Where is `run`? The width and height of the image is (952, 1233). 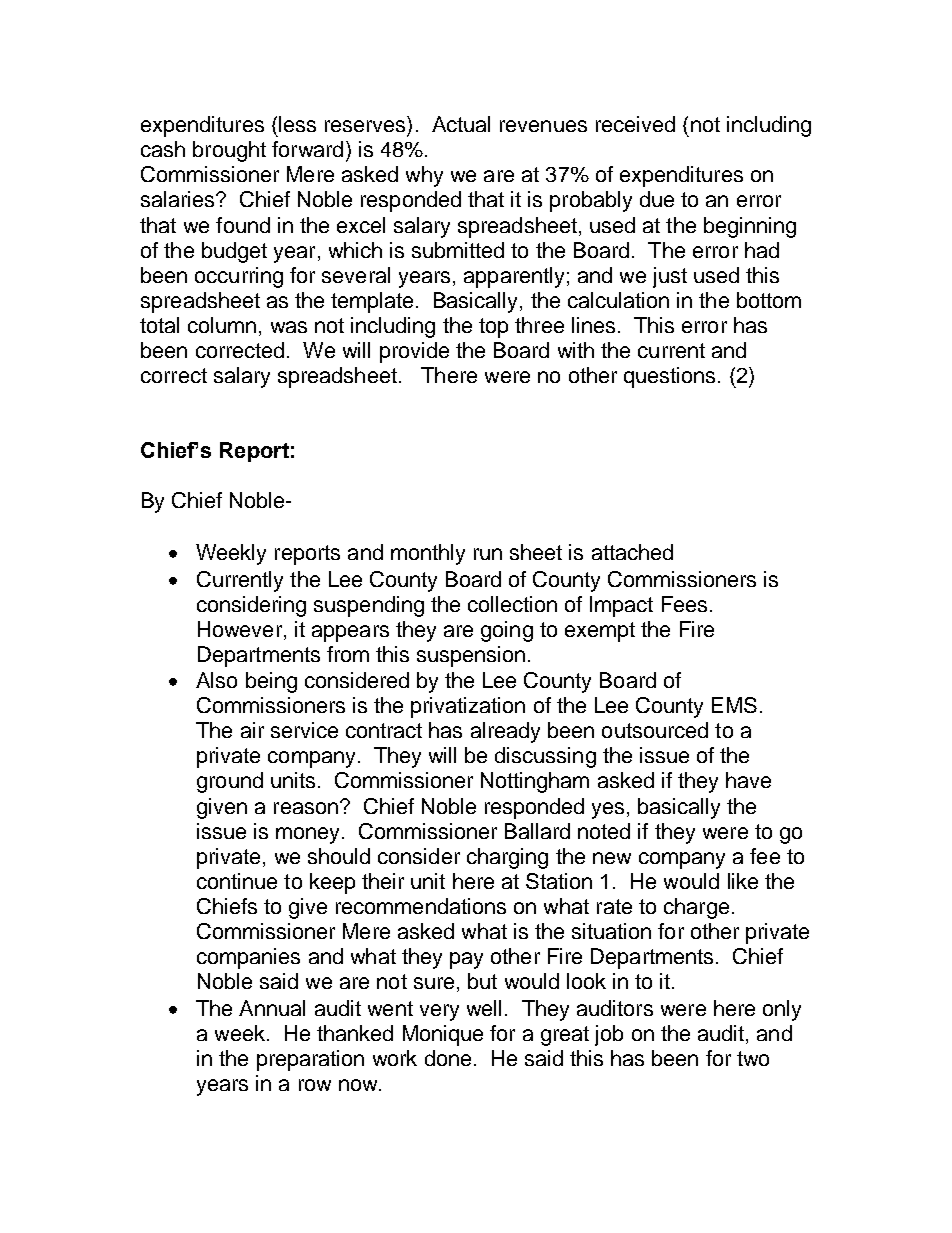
run is located at coordinates (488, 554).
